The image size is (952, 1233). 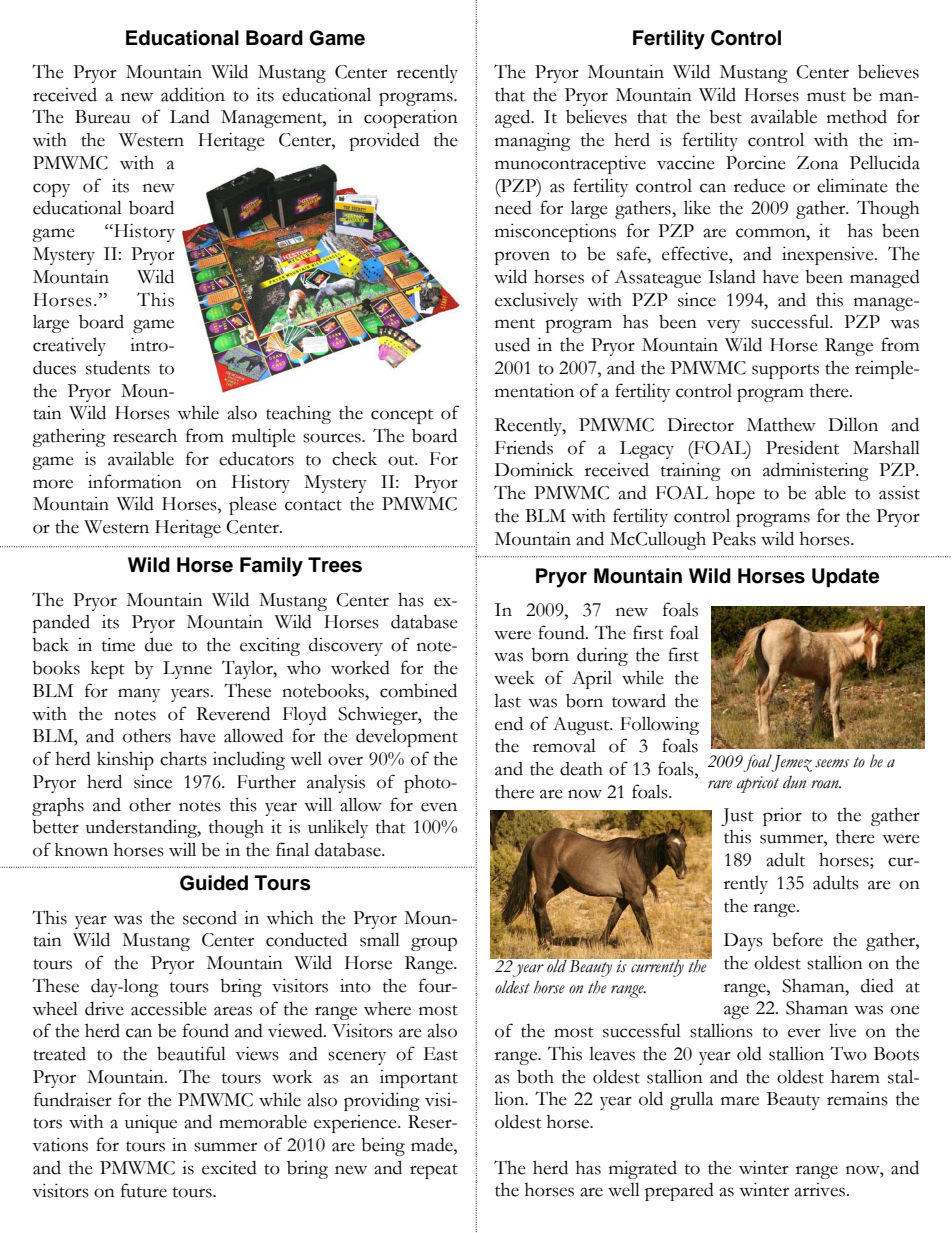 I want to click on group, so click(x=434, y=944).
